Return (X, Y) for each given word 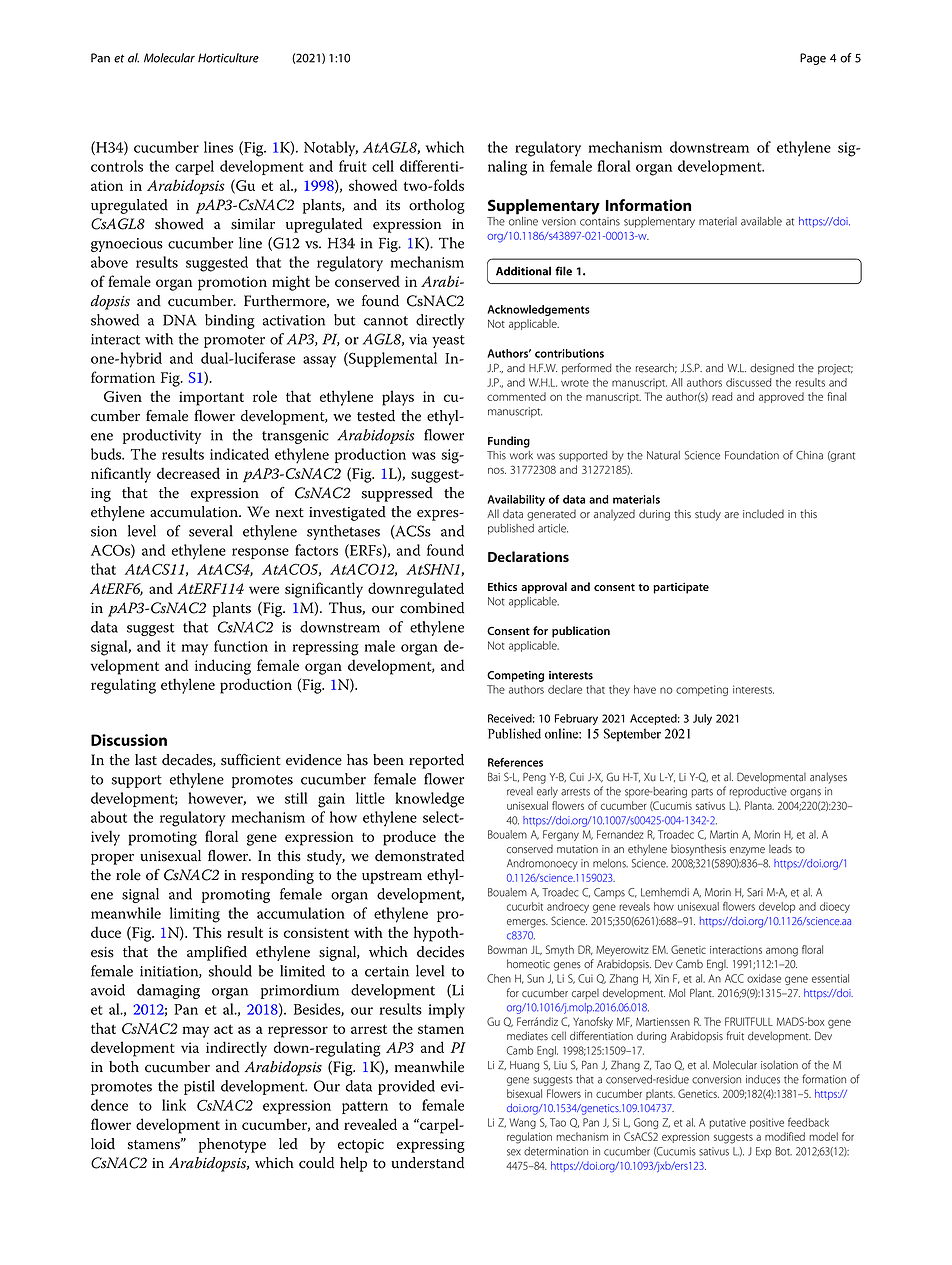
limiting (195, 915)
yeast (448, 341)
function (241, 646)
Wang (523, 1123)
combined (432, 608)
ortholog (437, 206)
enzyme (747, 851)
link (174, 1105)
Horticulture (228, 58)
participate (681, 588)
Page (813, 59)
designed (772, 369)
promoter (234, 341)
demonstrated (419, 856)
